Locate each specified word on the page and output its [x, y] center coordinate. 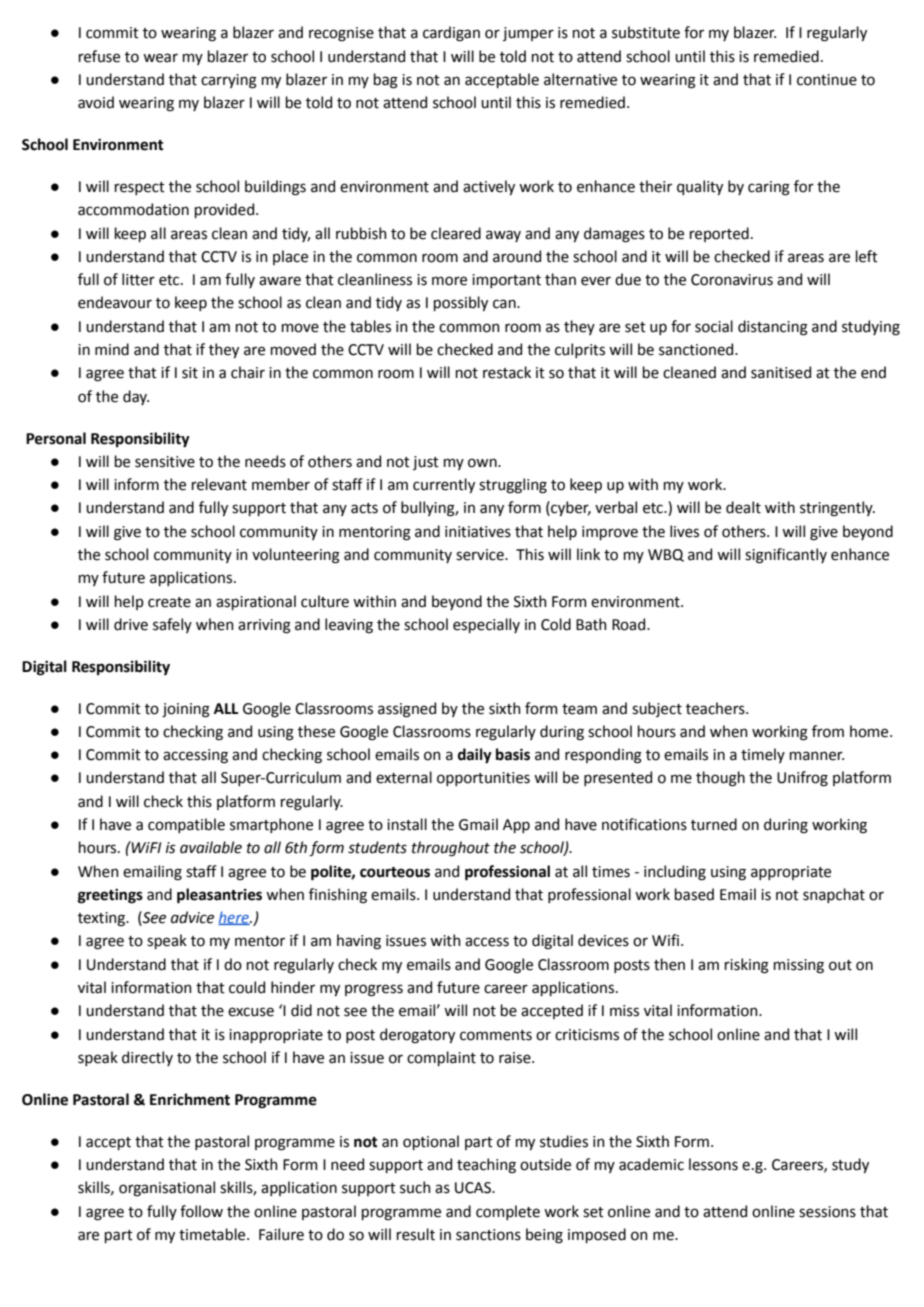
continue [827, 80]
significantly [786, 556]
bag [386, 81]
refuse [99, 56]
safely [172, 625]
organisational [167, 1189]
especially [486, 625]
